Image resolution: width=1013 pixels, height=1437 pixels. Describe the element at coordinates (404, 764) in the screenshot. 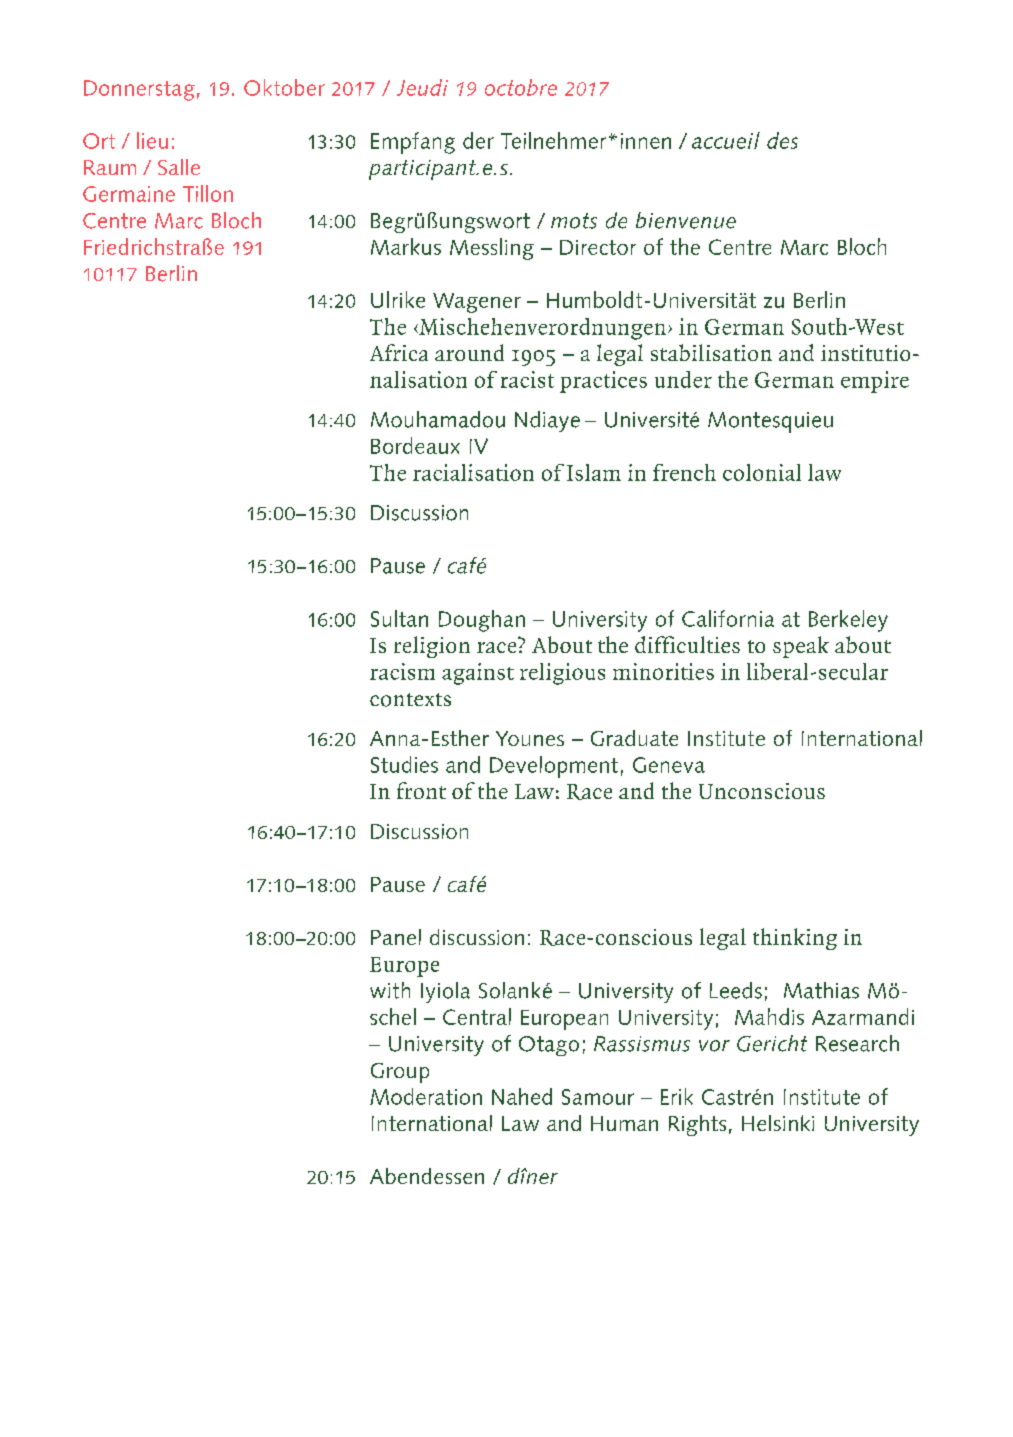

I see `Studies` at that location.
